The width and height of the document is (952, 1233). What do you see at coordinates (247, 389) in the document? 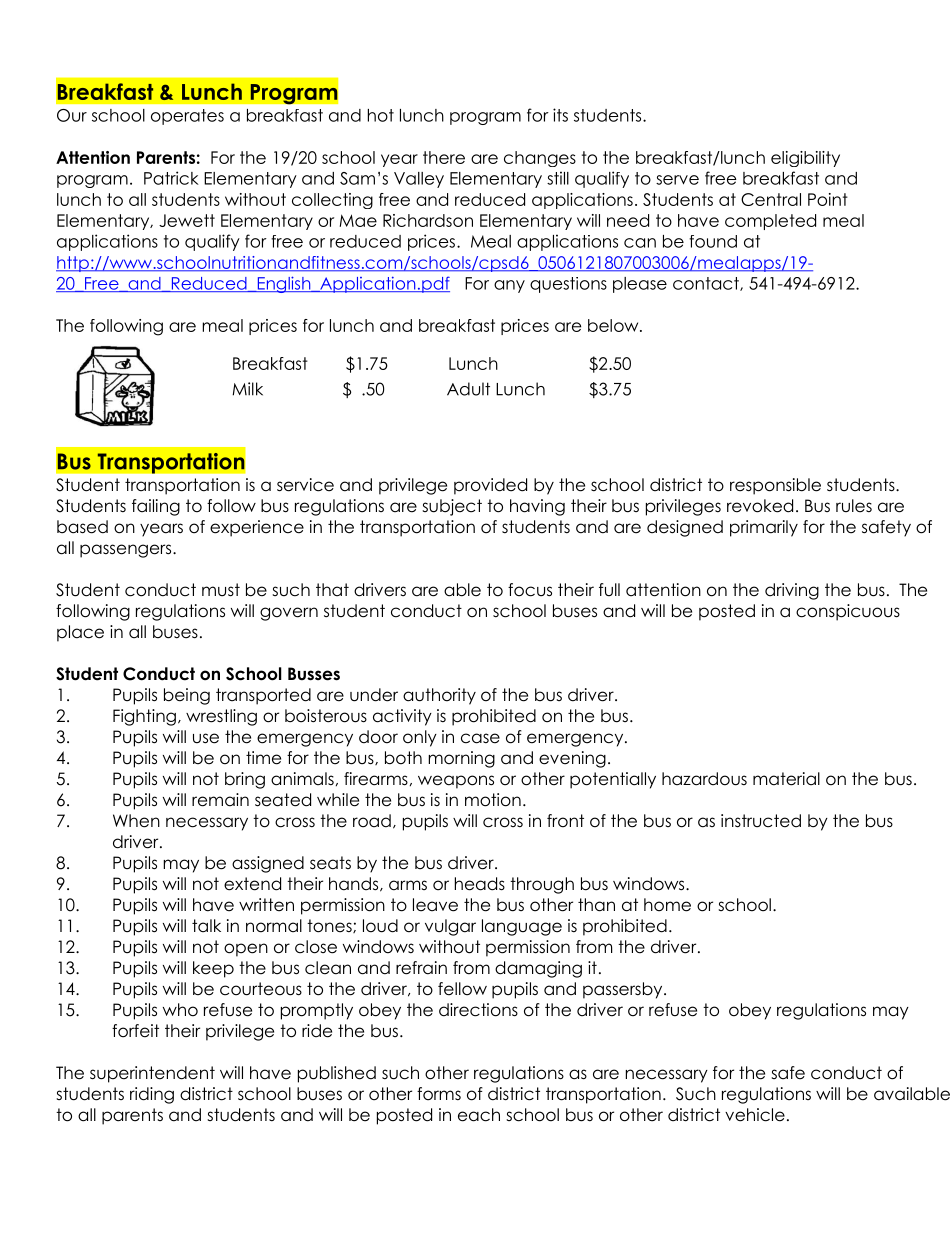
I see `Milk` at bounding box center [247, 389].
